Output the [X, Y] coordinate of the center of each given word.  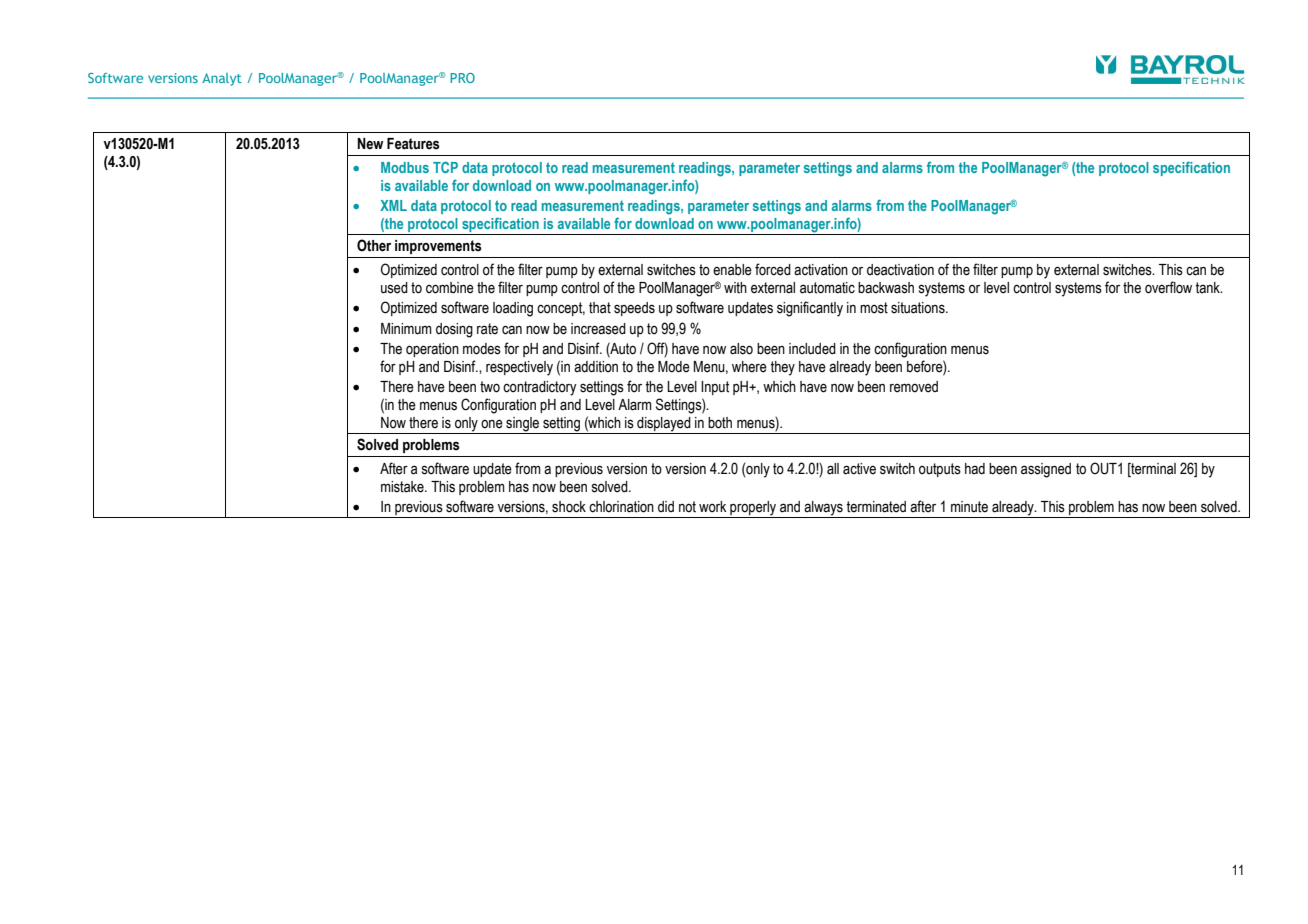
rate [487, 329]
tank [1208, 288]
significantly [810, 309]
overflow [1168, 287]
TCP [445, 167]
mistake [403, 487]
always [823, 509]
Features [413, 144]
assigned [1046, 470]
